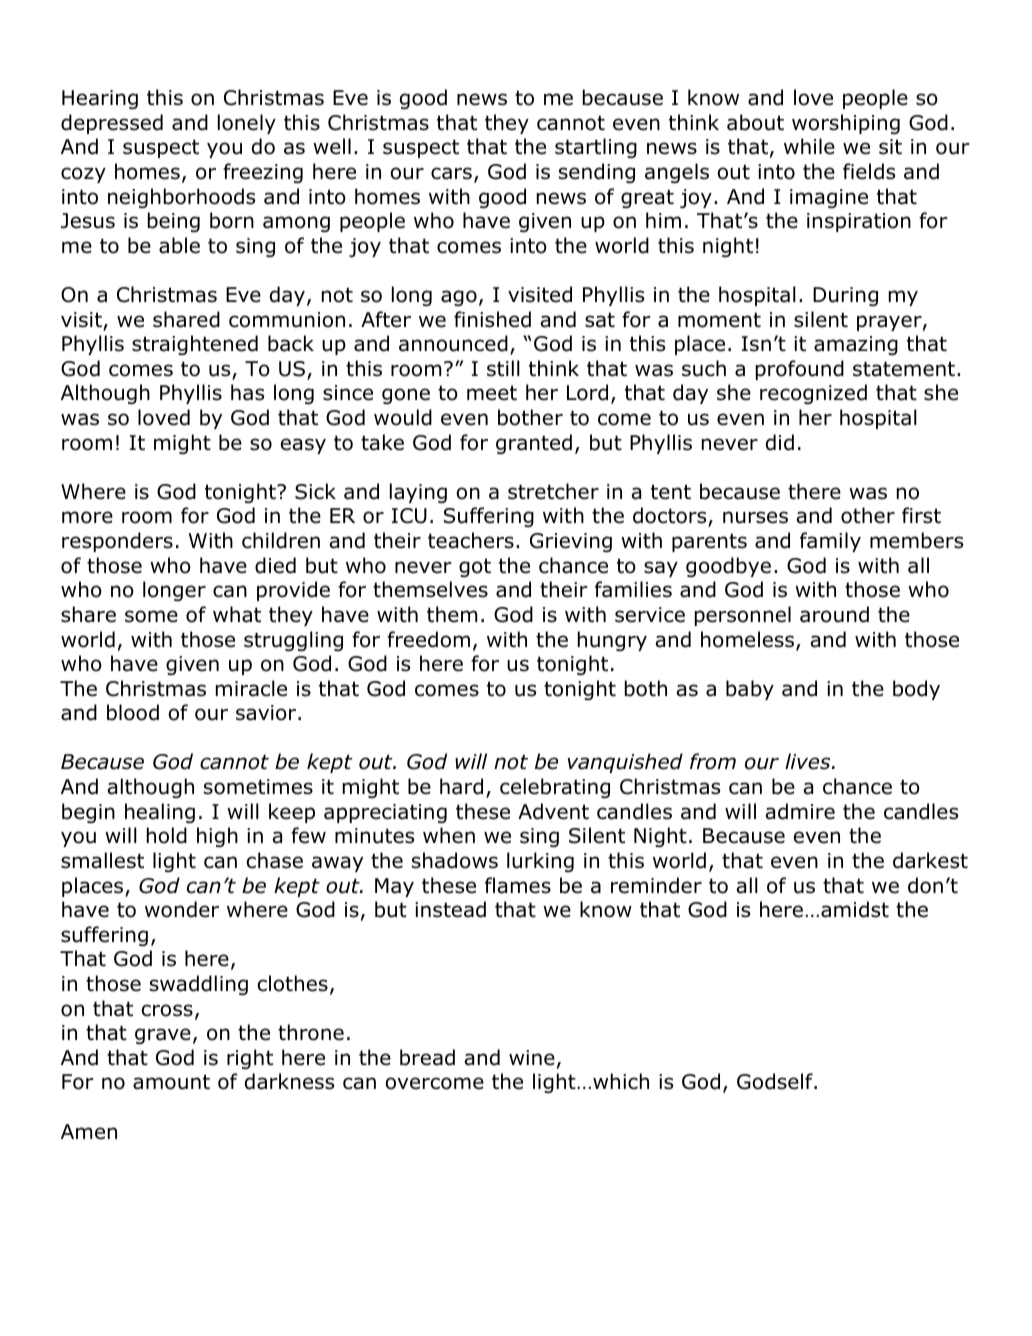 The width and height of the page is (1032, 1336). I want to click on what, so click(237, 614).
